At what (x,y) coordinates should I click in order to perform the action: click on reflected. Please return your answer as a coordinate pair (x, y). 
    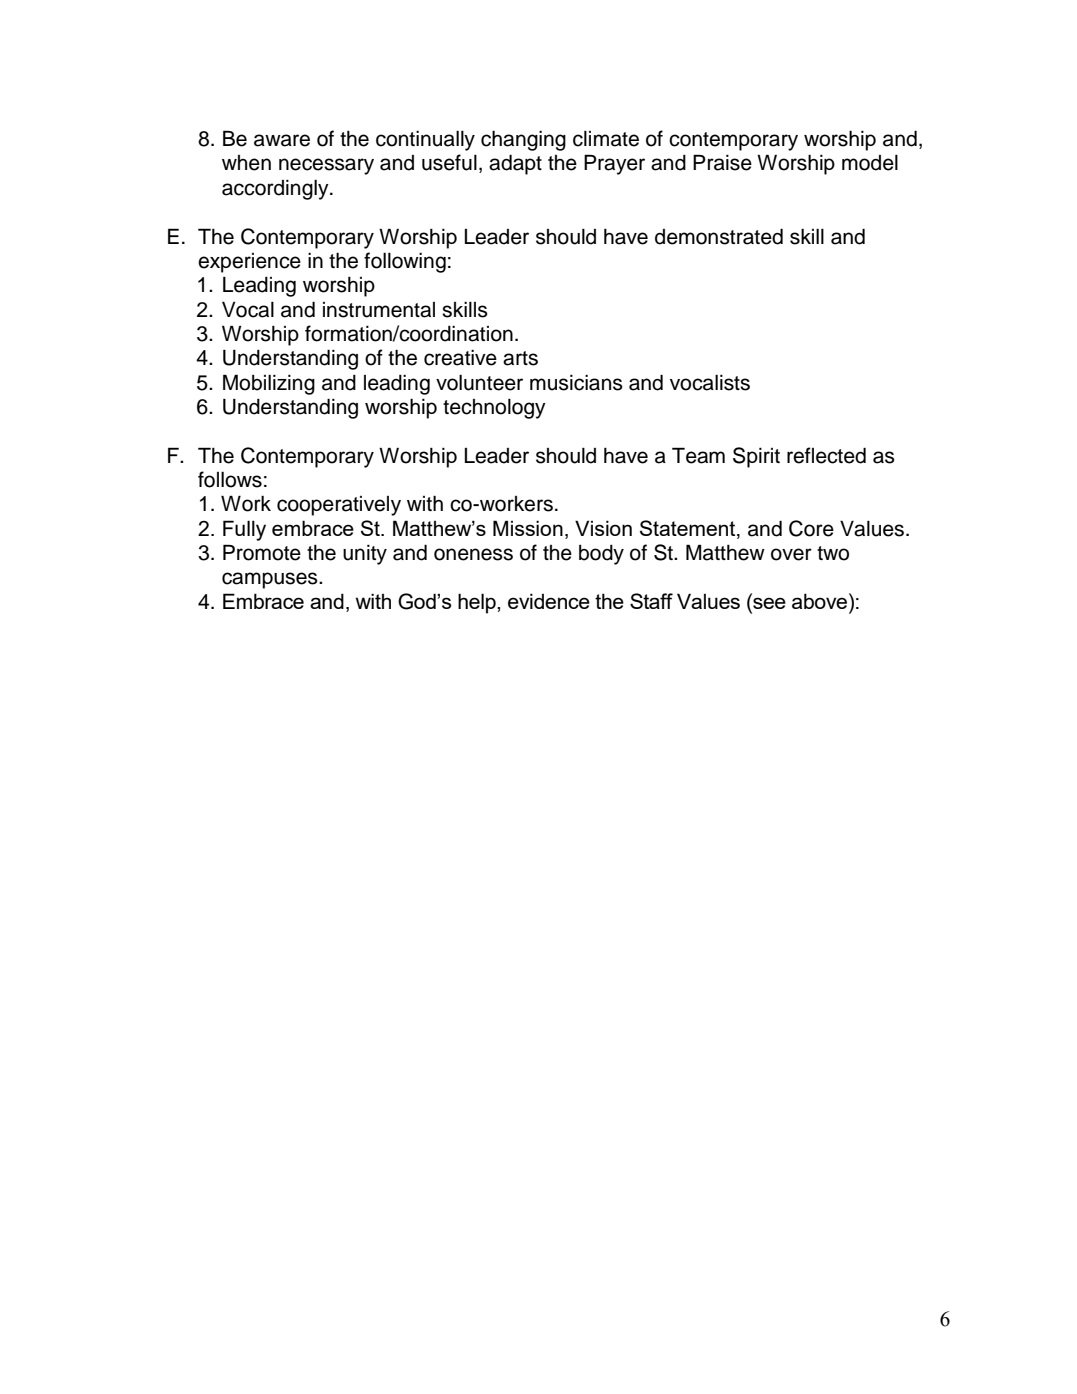
    Looking at the image, I should click on (826, 455).
